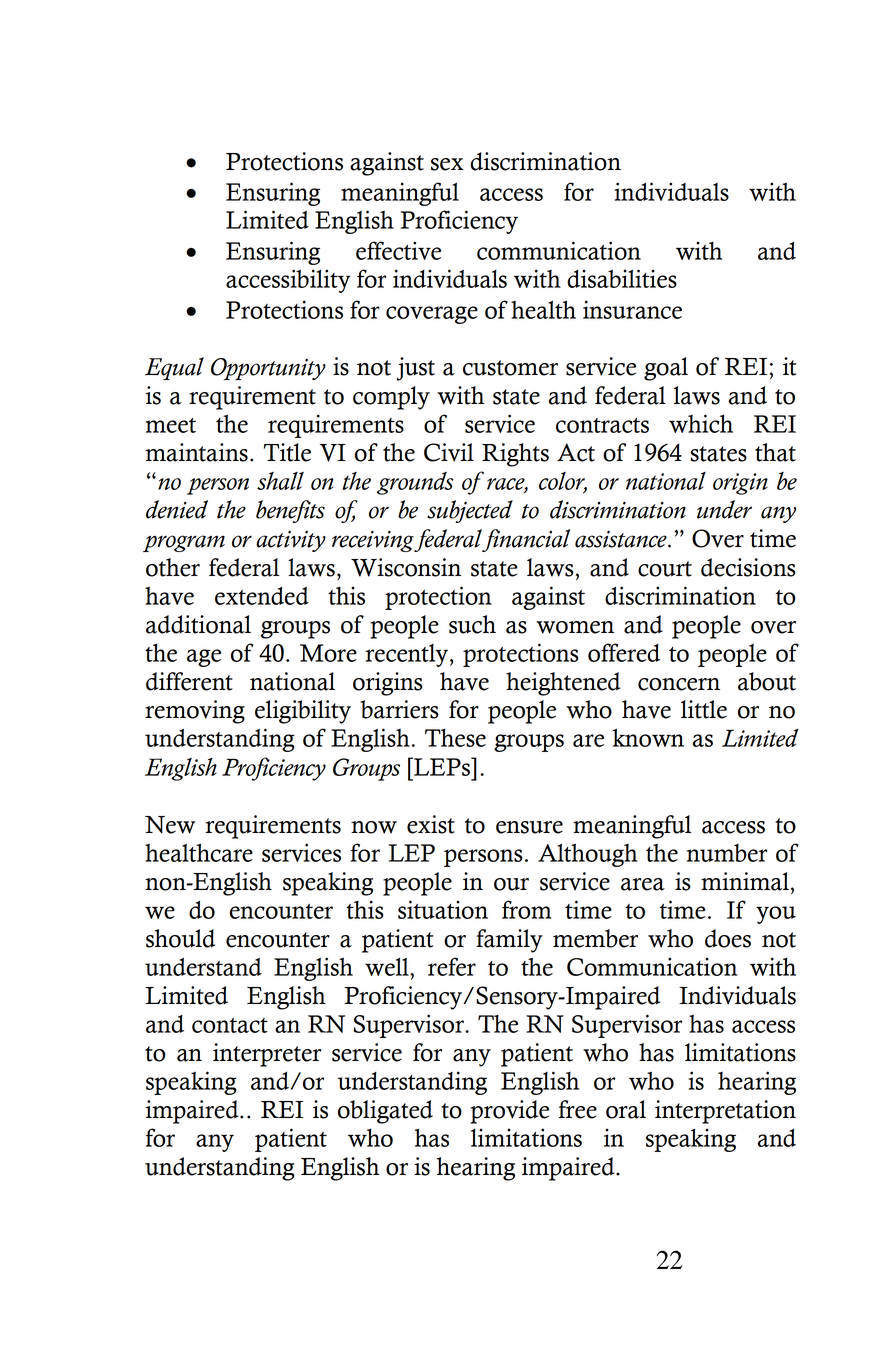 This screenshot has height=1372, width=887. What do you see at coordinates (170, 825) in the screenshot?
I see `New` at bounding box center [170, 825].
